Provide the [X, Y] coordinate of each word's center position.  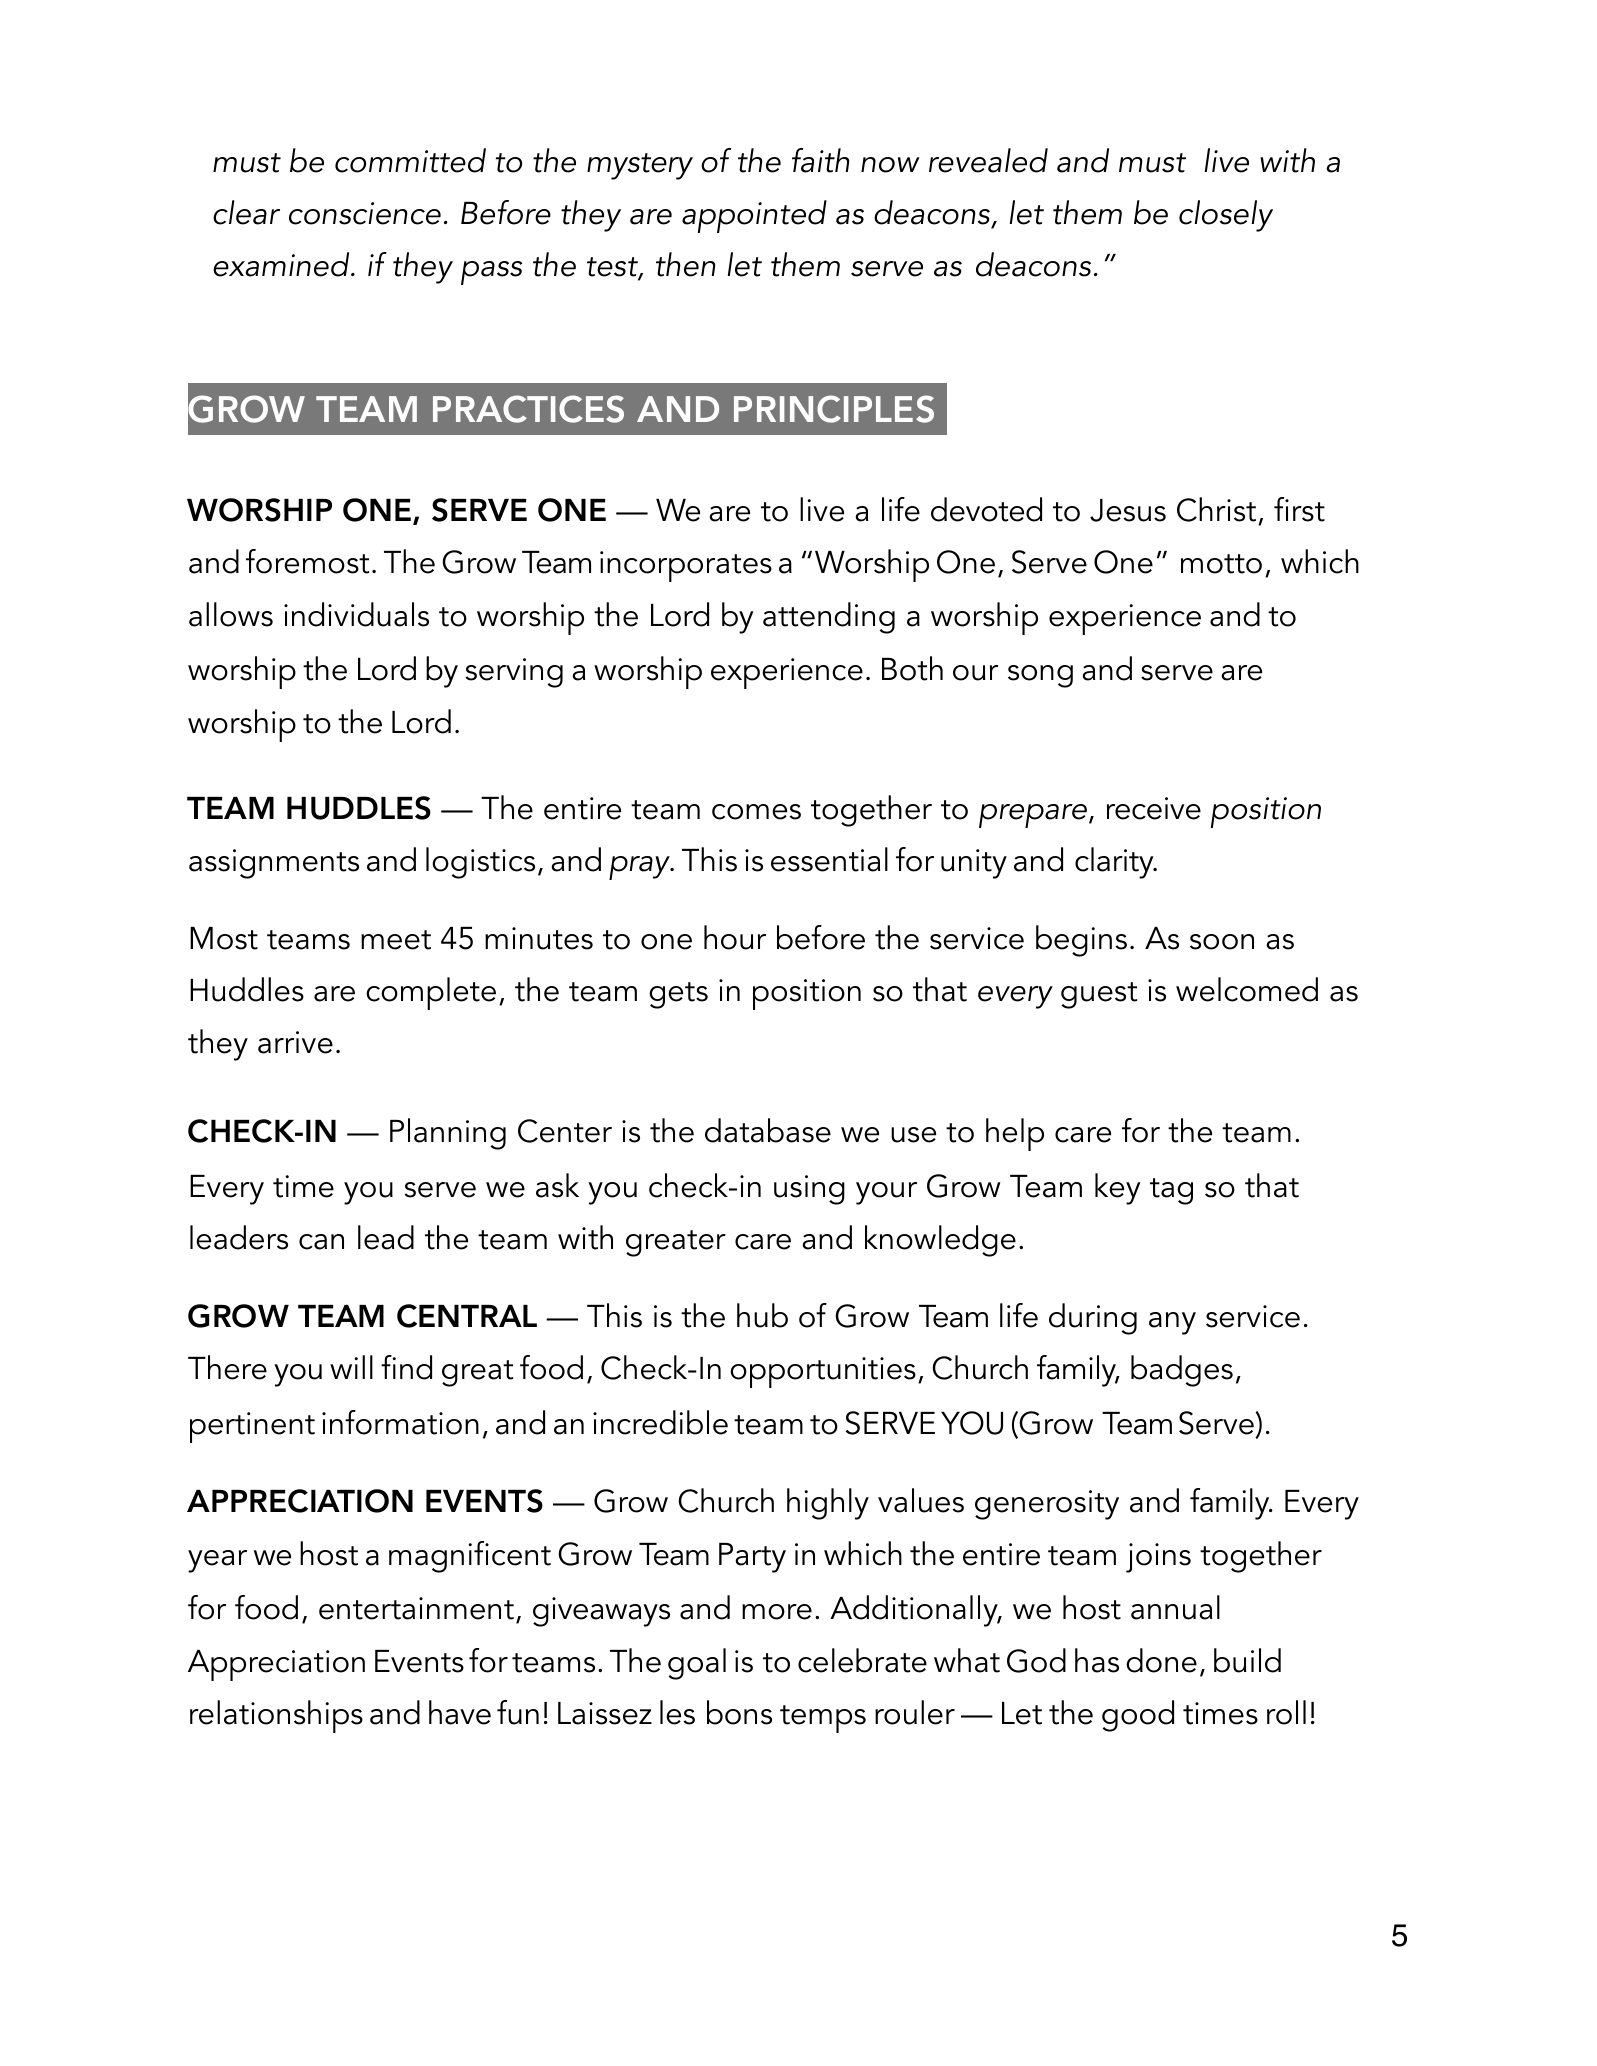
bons [739, 1712]
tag [1171, 1191]
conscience [365, 213]
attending [829, 618]
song [1040, 676]
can [321, 1242]
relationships [276, 1716]
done [1161, 1660]
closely [1226, 216]
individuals [356, 614]
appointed [754, 216]
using [809, 1190]
